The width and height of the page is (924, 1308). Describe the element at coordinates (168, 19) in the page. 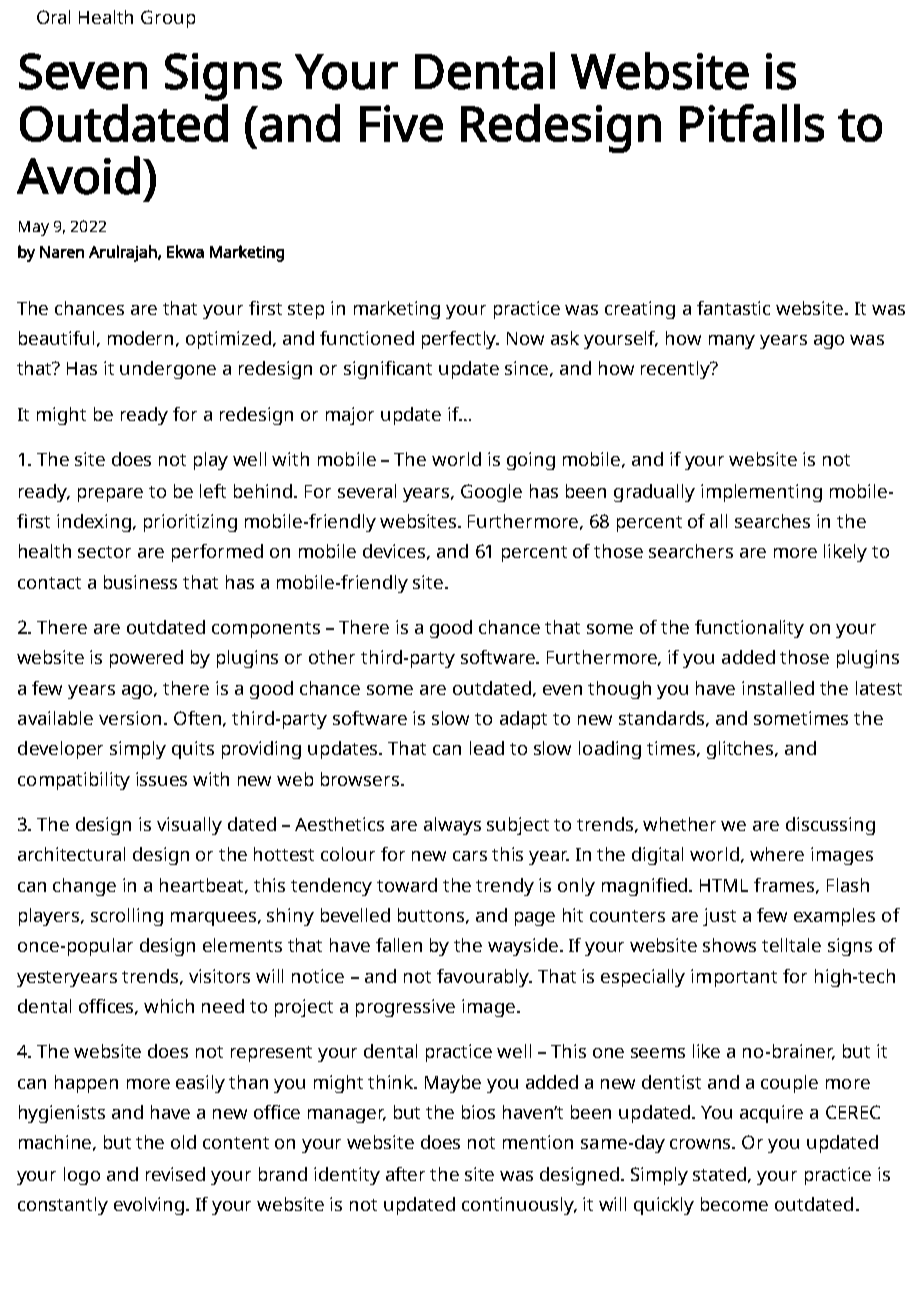

I see `Group` at that location.
